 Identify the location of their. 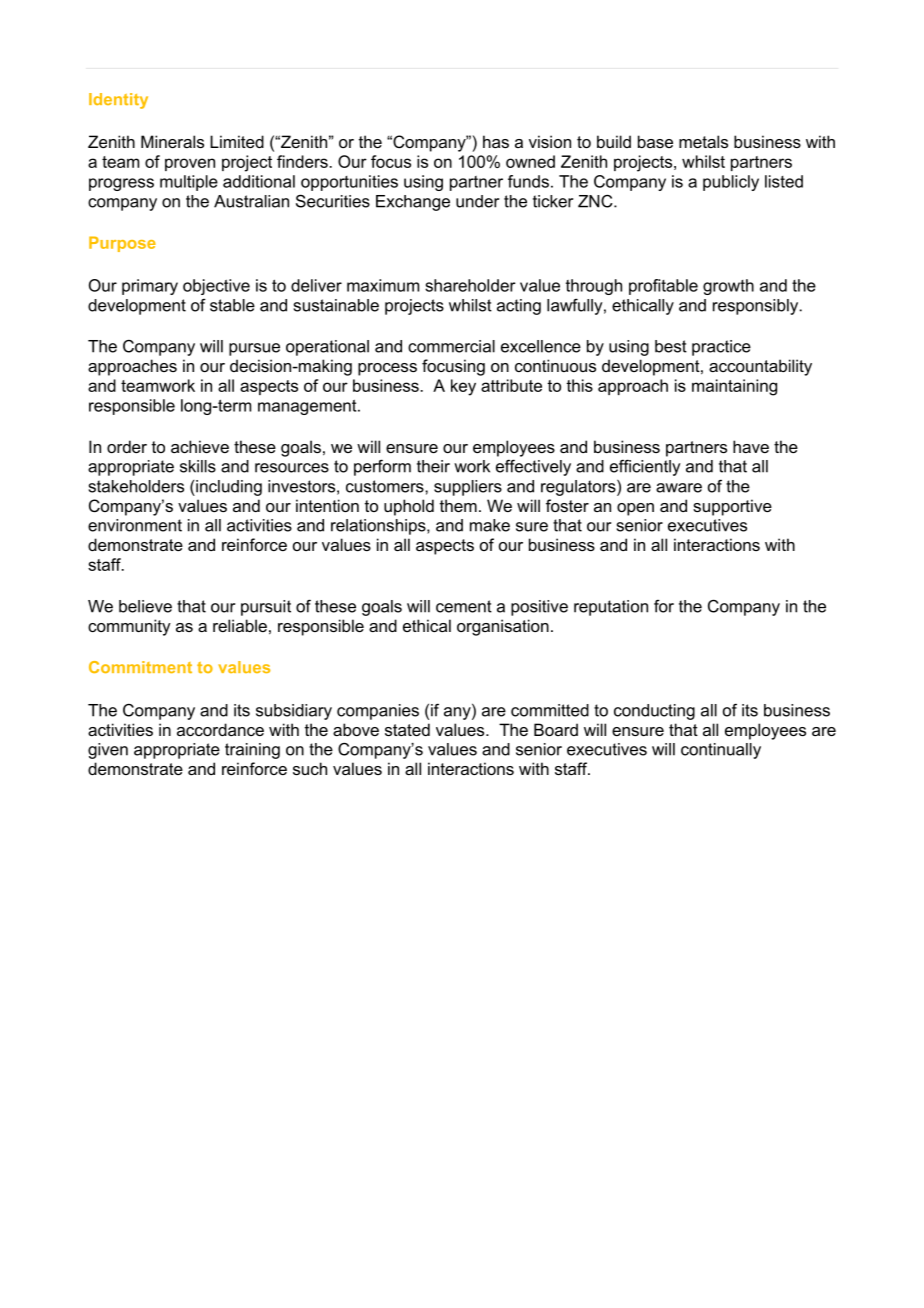
(433, 466).
